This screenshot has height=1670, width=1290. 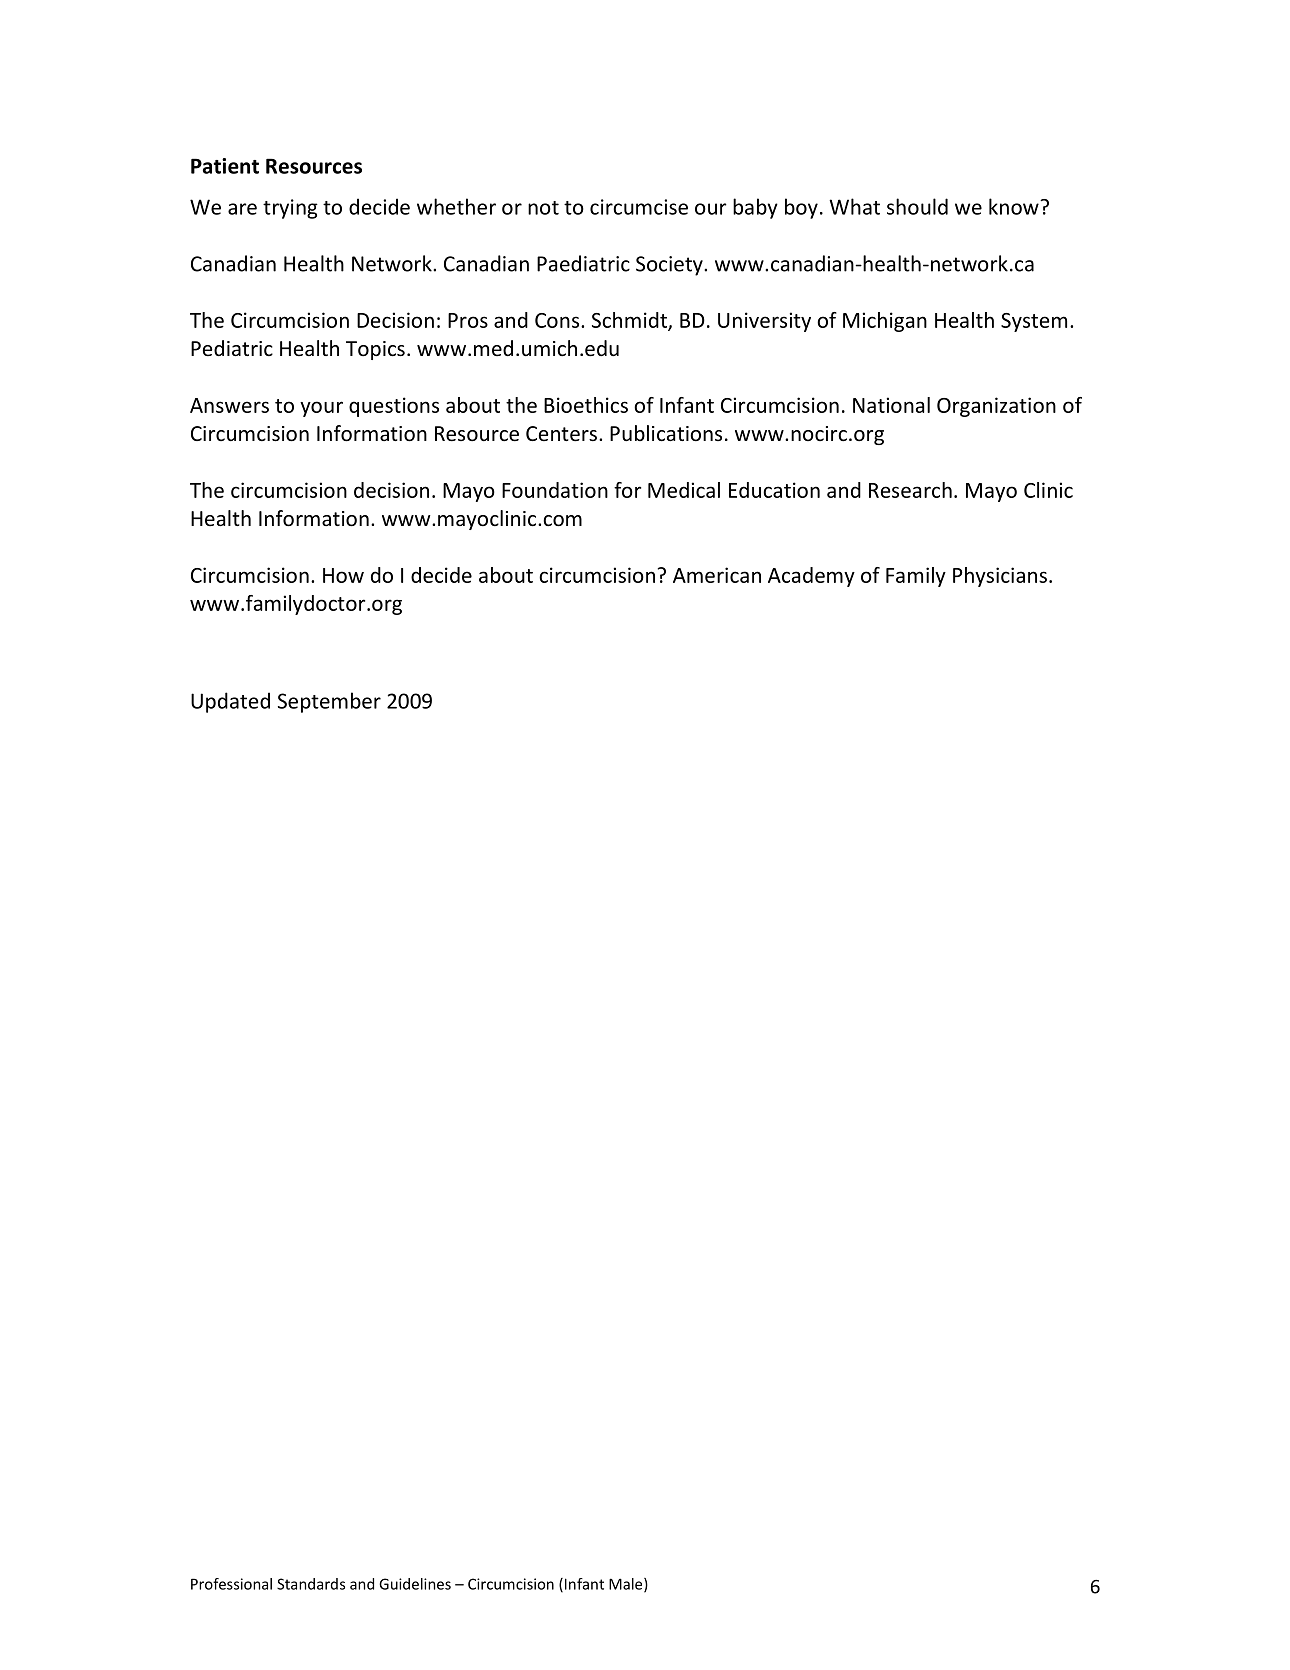 I want to click on should, so click(x=917, y=206).
